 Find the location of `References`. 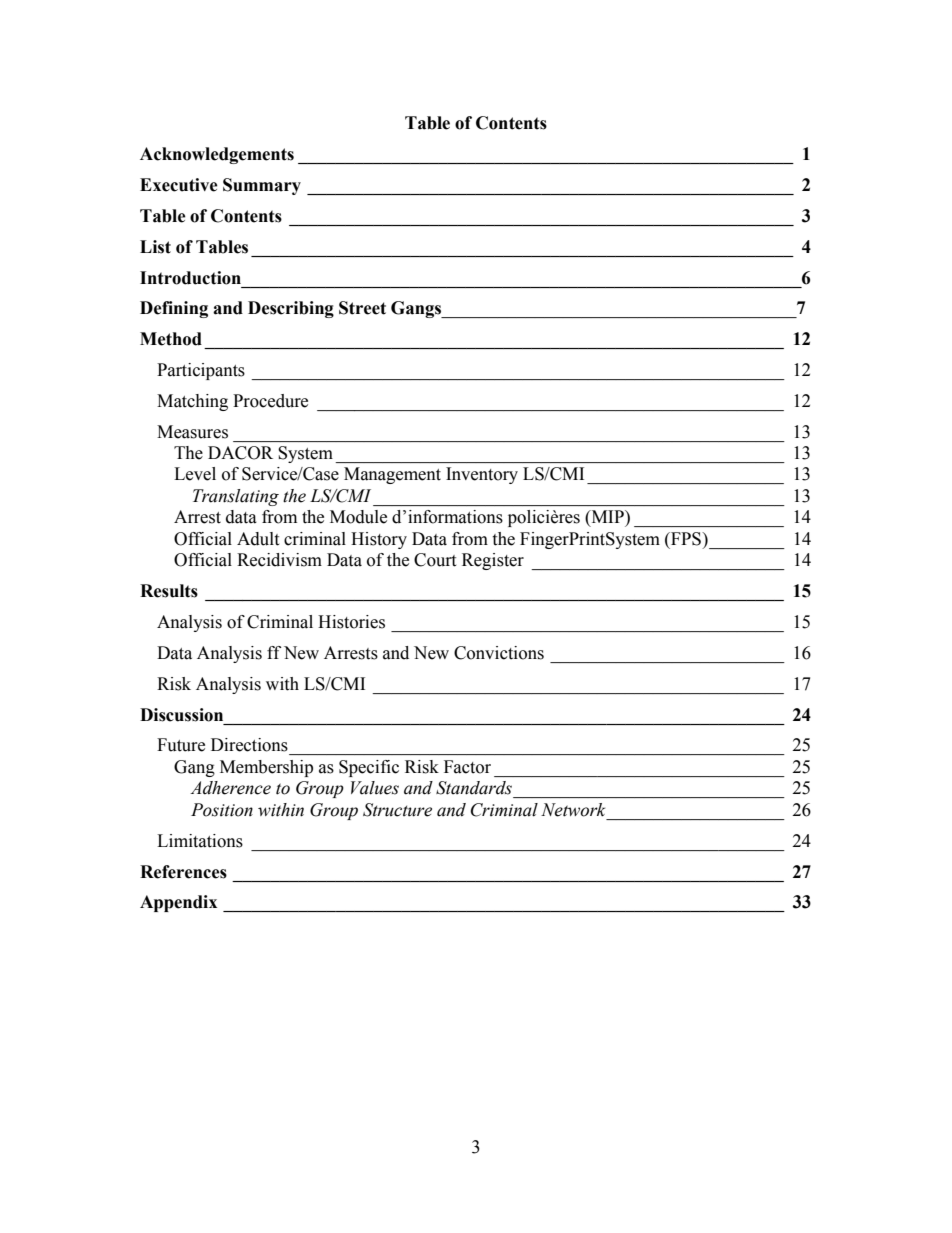

References is located at coordinates (183, 872).
